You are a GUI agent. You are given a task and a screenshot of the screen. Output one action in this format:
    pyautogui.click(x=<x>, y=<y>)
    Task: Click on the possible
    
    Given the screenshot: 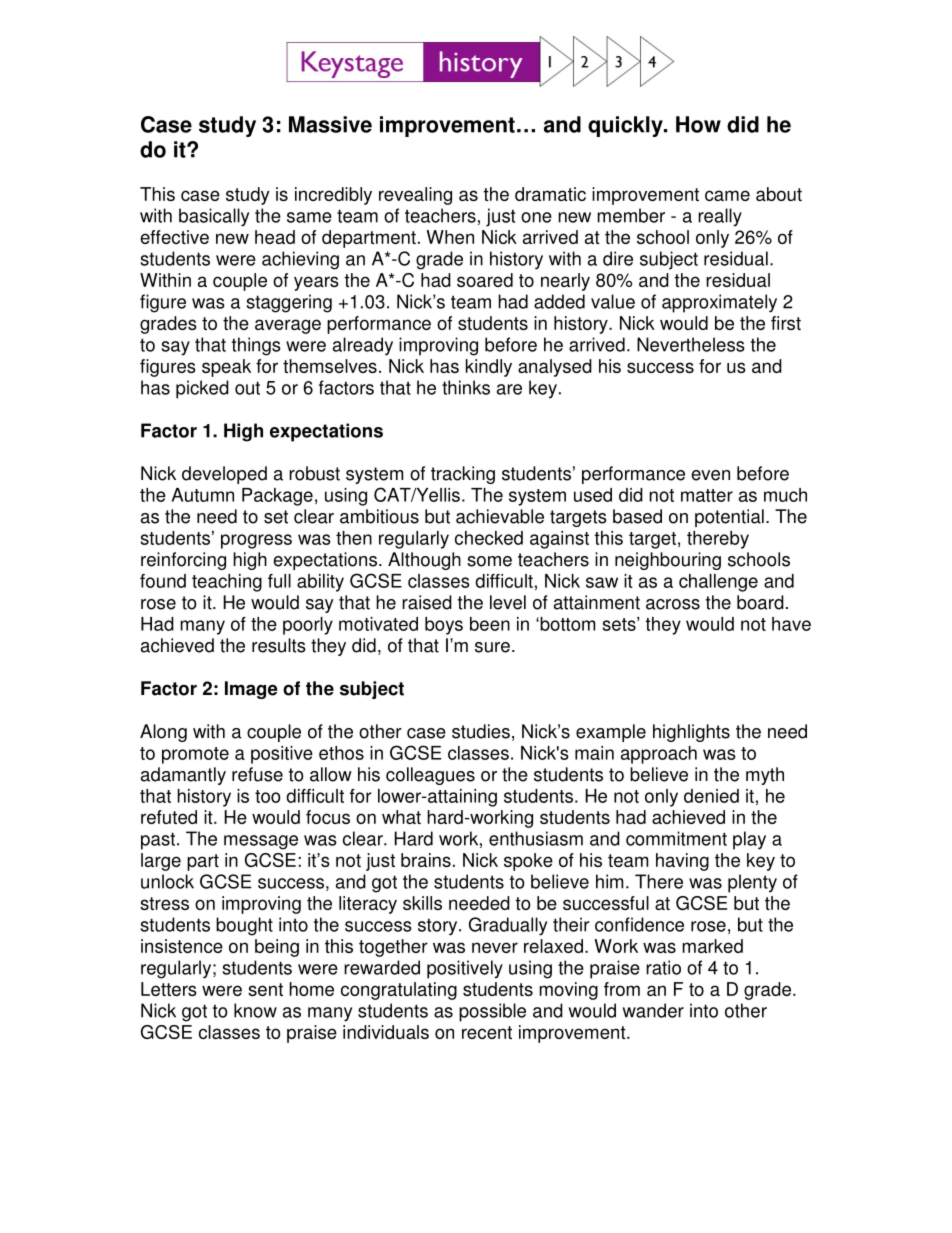 What is the action you would take?
    pyautogui.click(x=492, y=1012)
